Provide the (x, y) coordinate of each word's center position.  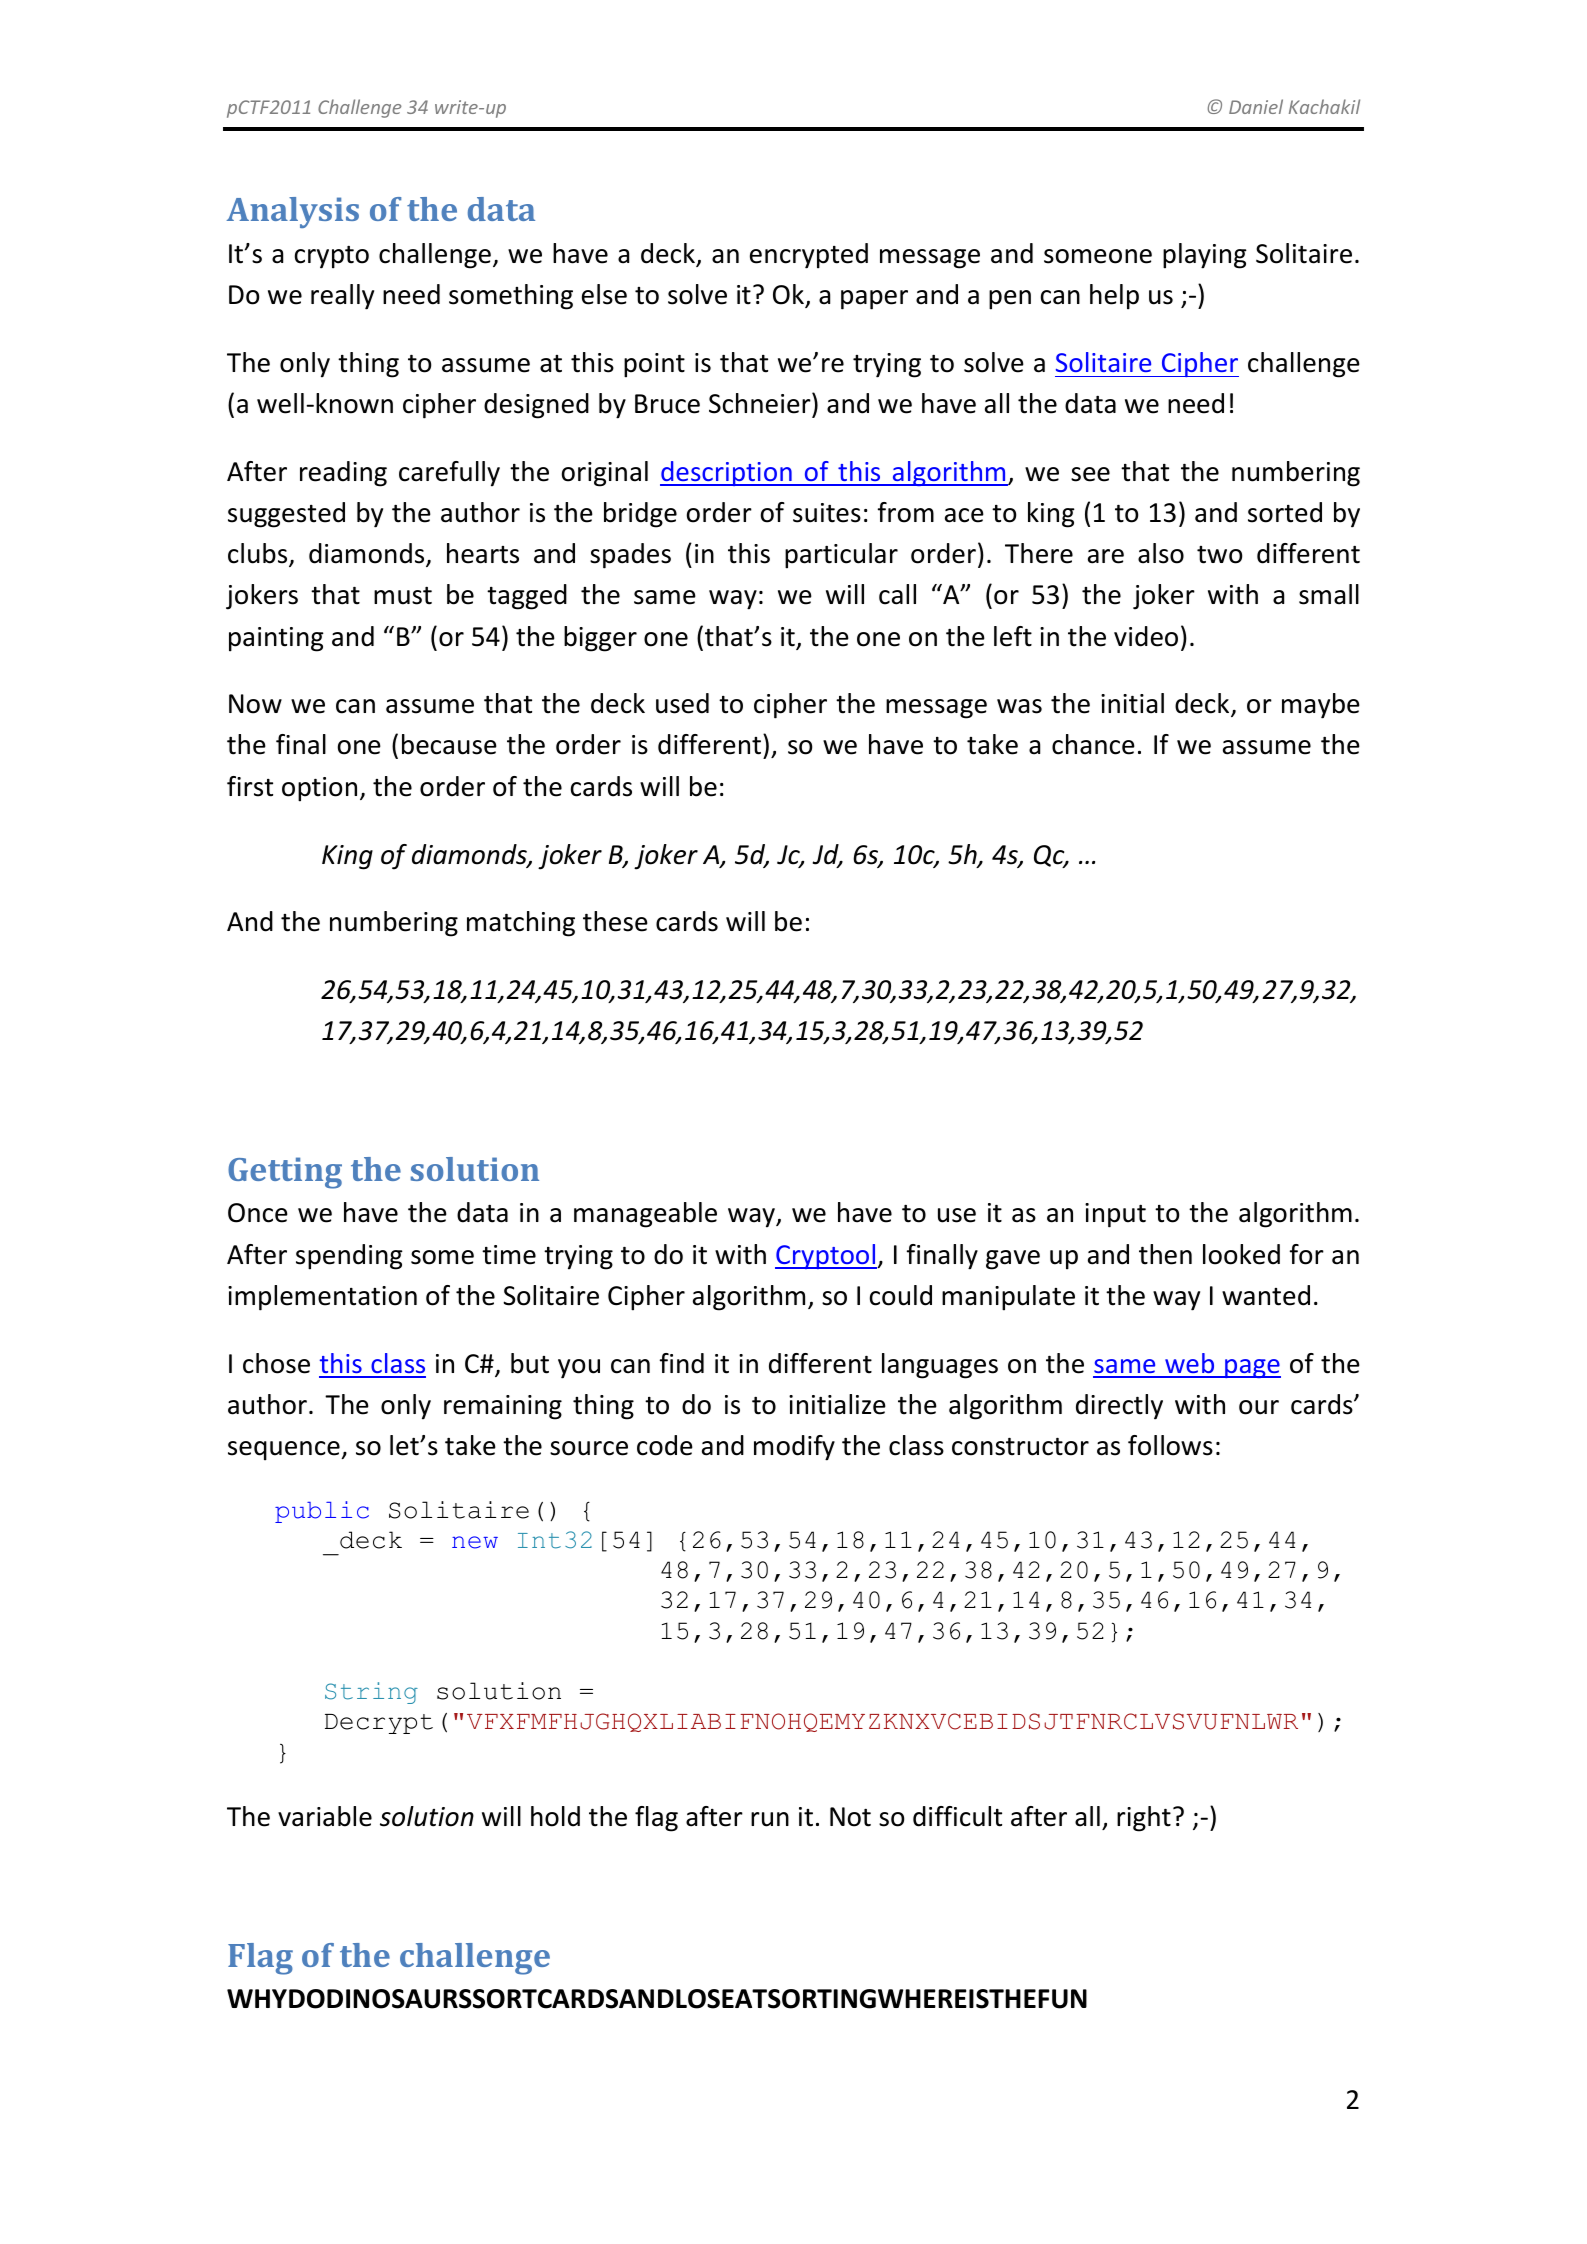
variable (325, 1816)
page (1252, 1368)
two (1219, 555)
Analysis (293, 212)
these (615, 921)
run (770, 1819)
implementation (322, 1298)
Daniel (1256, 106)
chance (1093, 744)
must (403, 596)
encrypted (809, 256)
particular (841, 556)
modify (794, 1448)
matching (521, 924)
